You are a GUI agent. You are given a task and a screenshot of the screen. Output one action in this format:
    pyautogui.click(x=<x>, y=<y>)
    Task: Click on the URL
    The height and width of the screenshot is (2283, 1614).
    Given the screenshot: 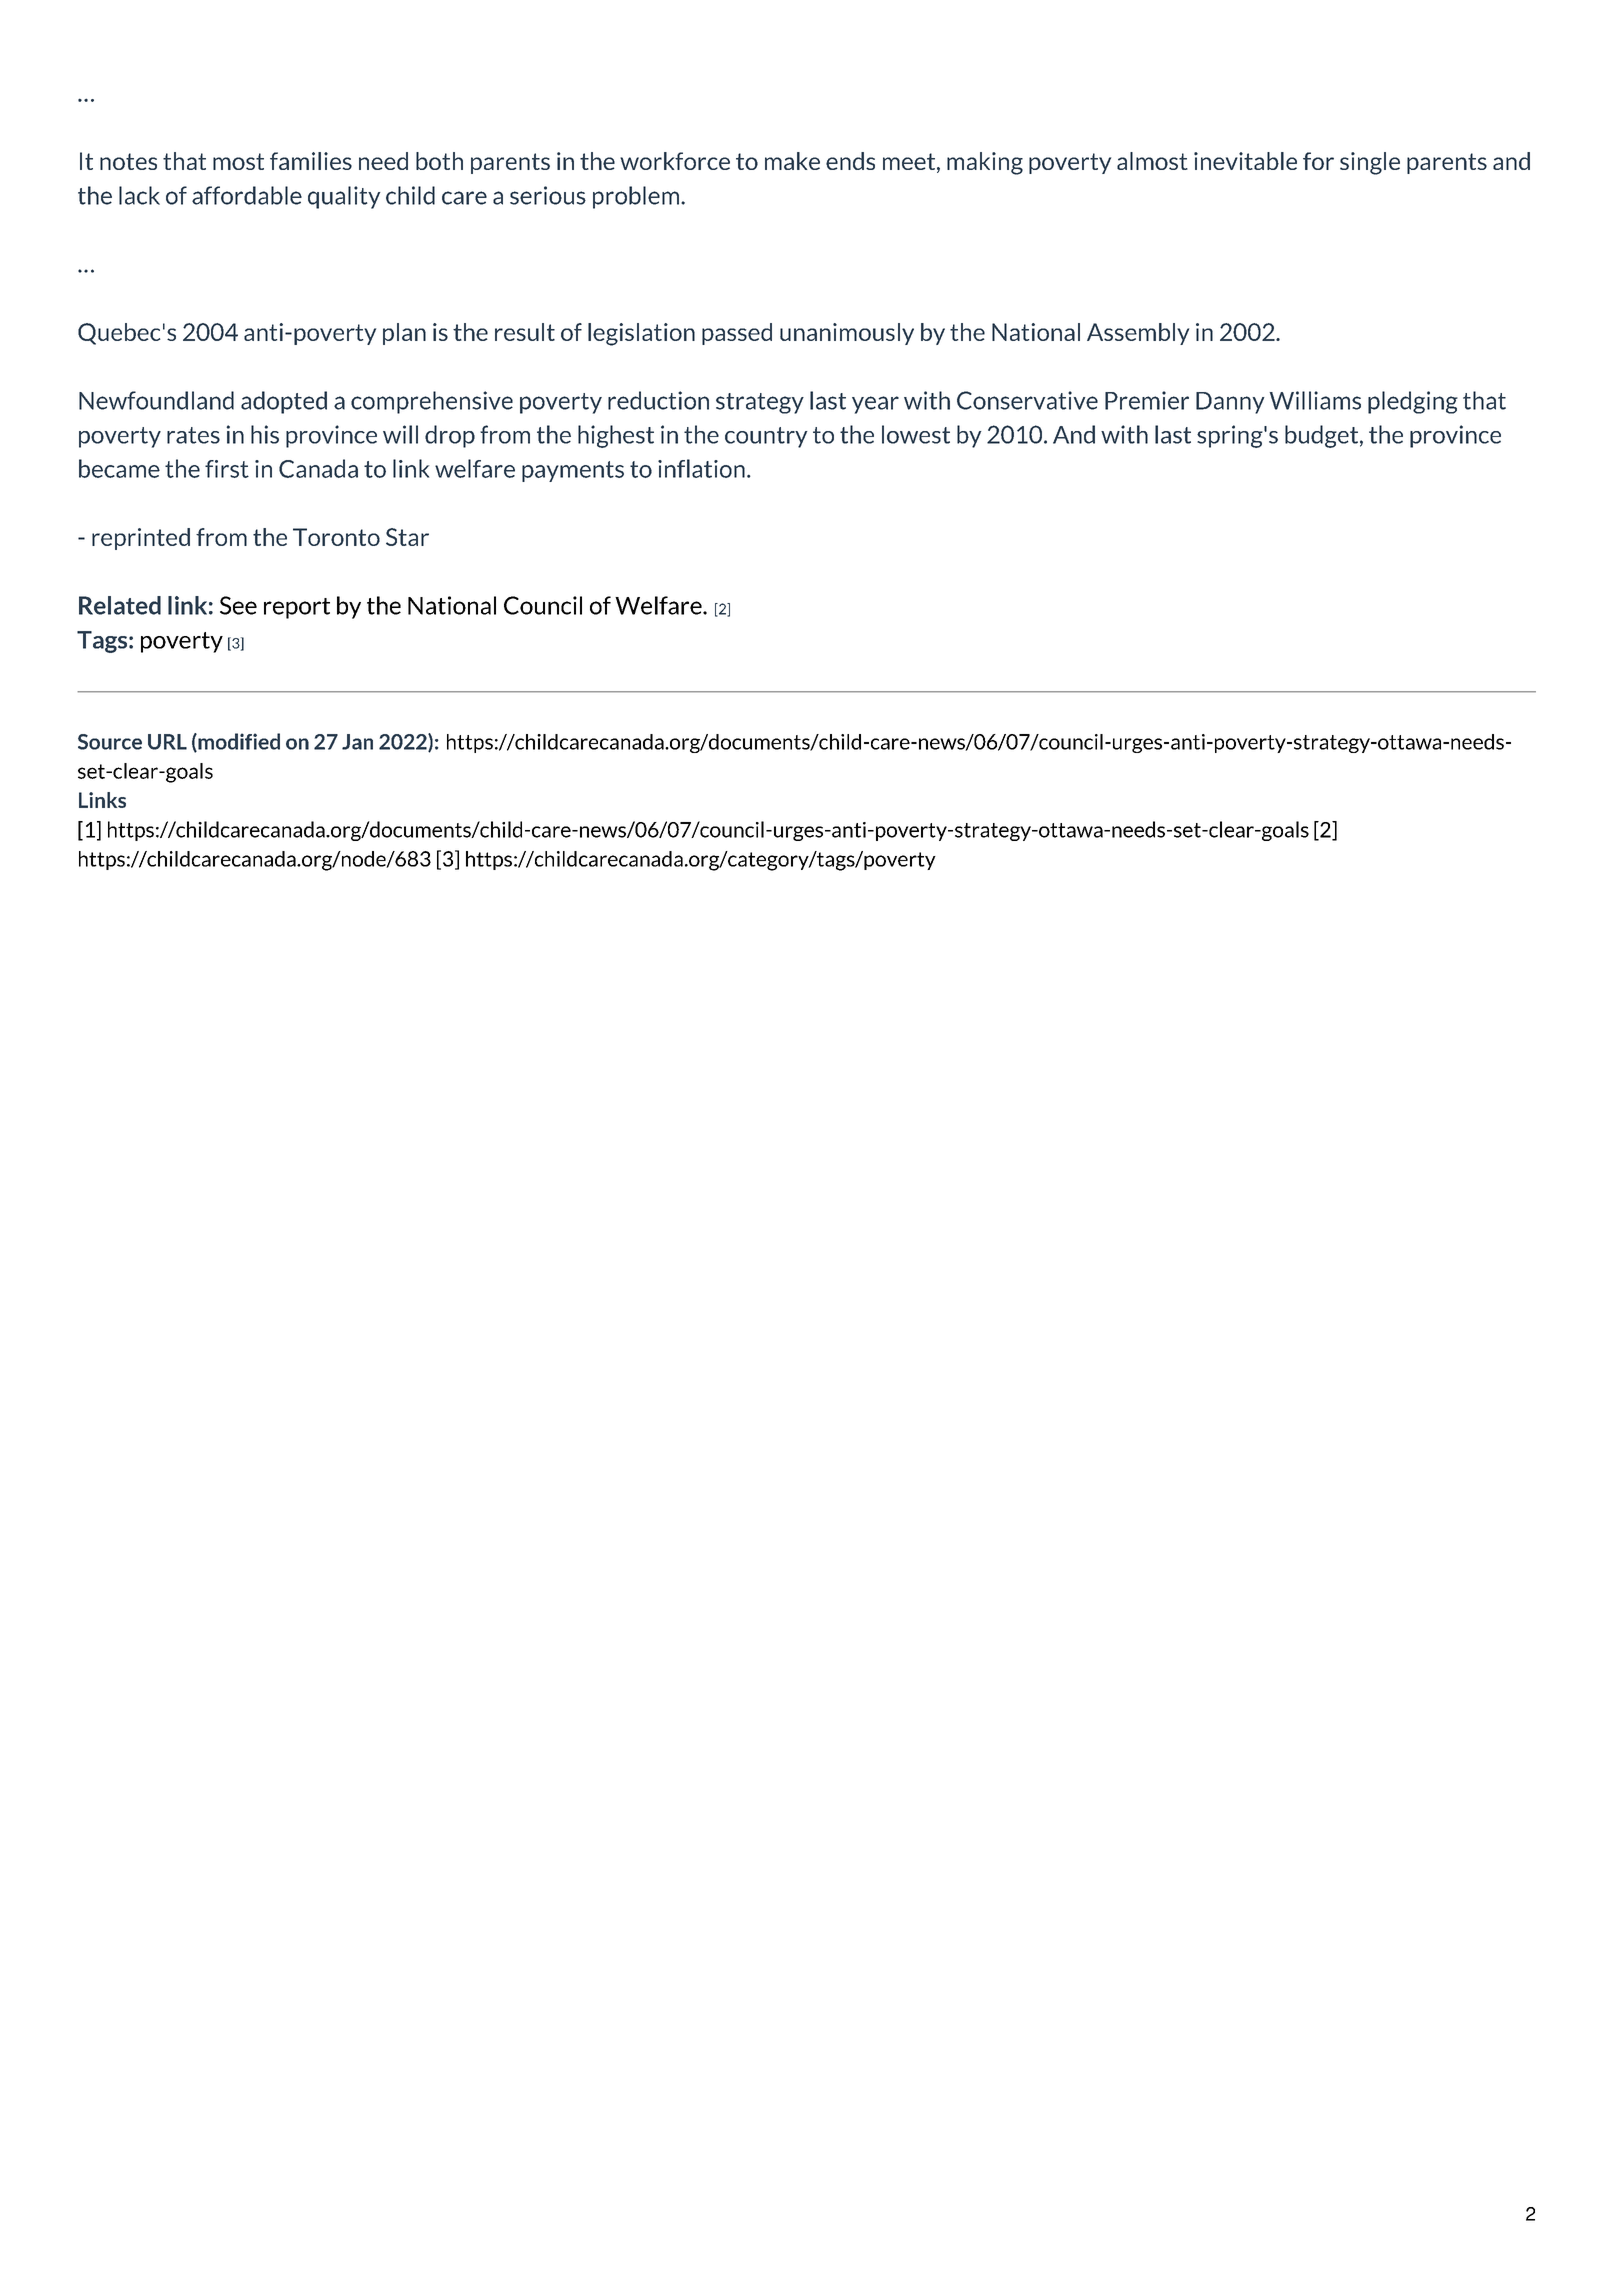 What is the action you would take?
    pyautogui.click(x=167, y=742)
